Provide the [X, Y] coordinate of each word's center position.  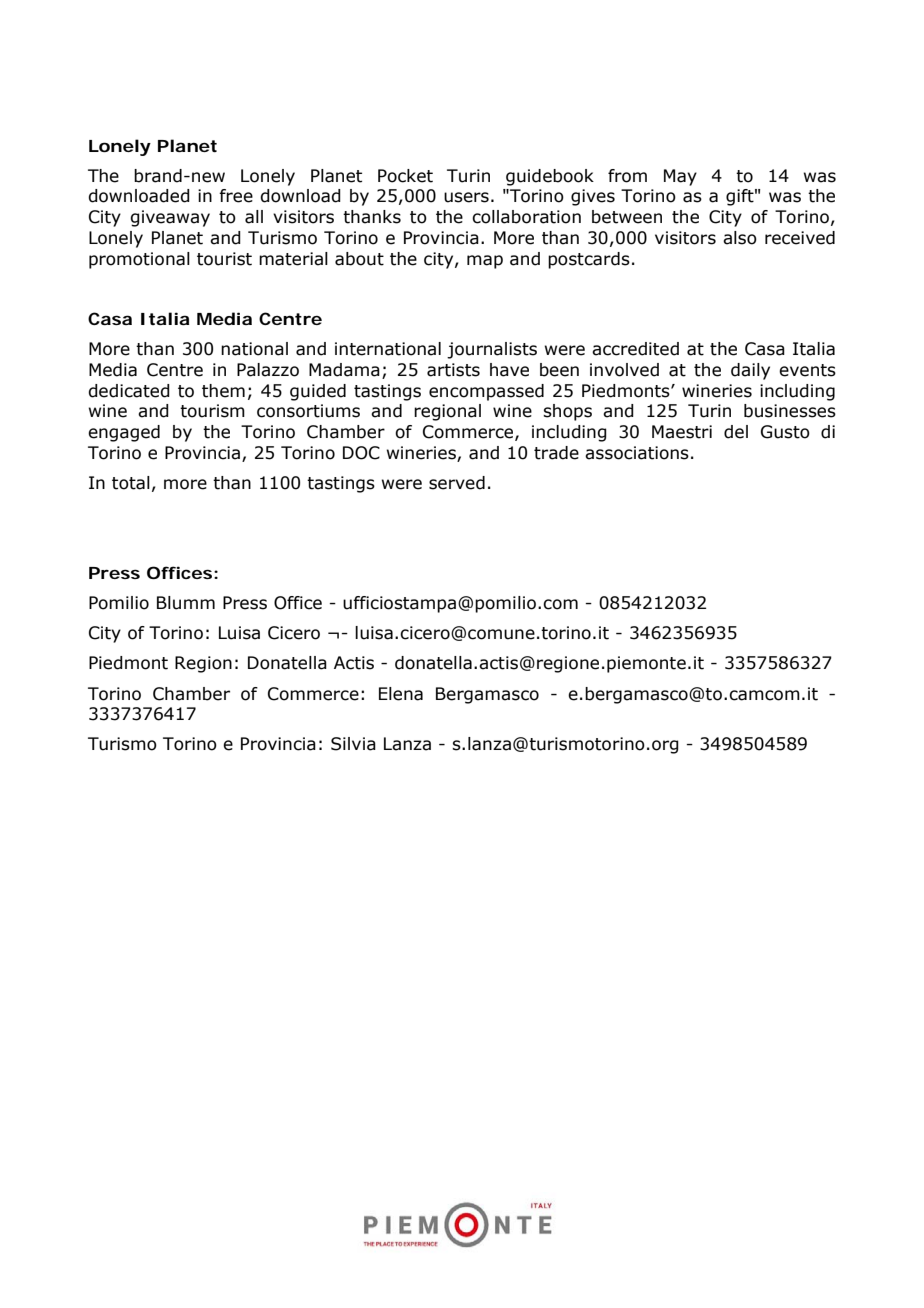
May [680, 177]
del [736, 432]
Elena [401, 694]
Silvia [353, 744]
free [236, 196]
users [466, 197]
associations [637, 453]
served [457, 483]
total [131, 483]
